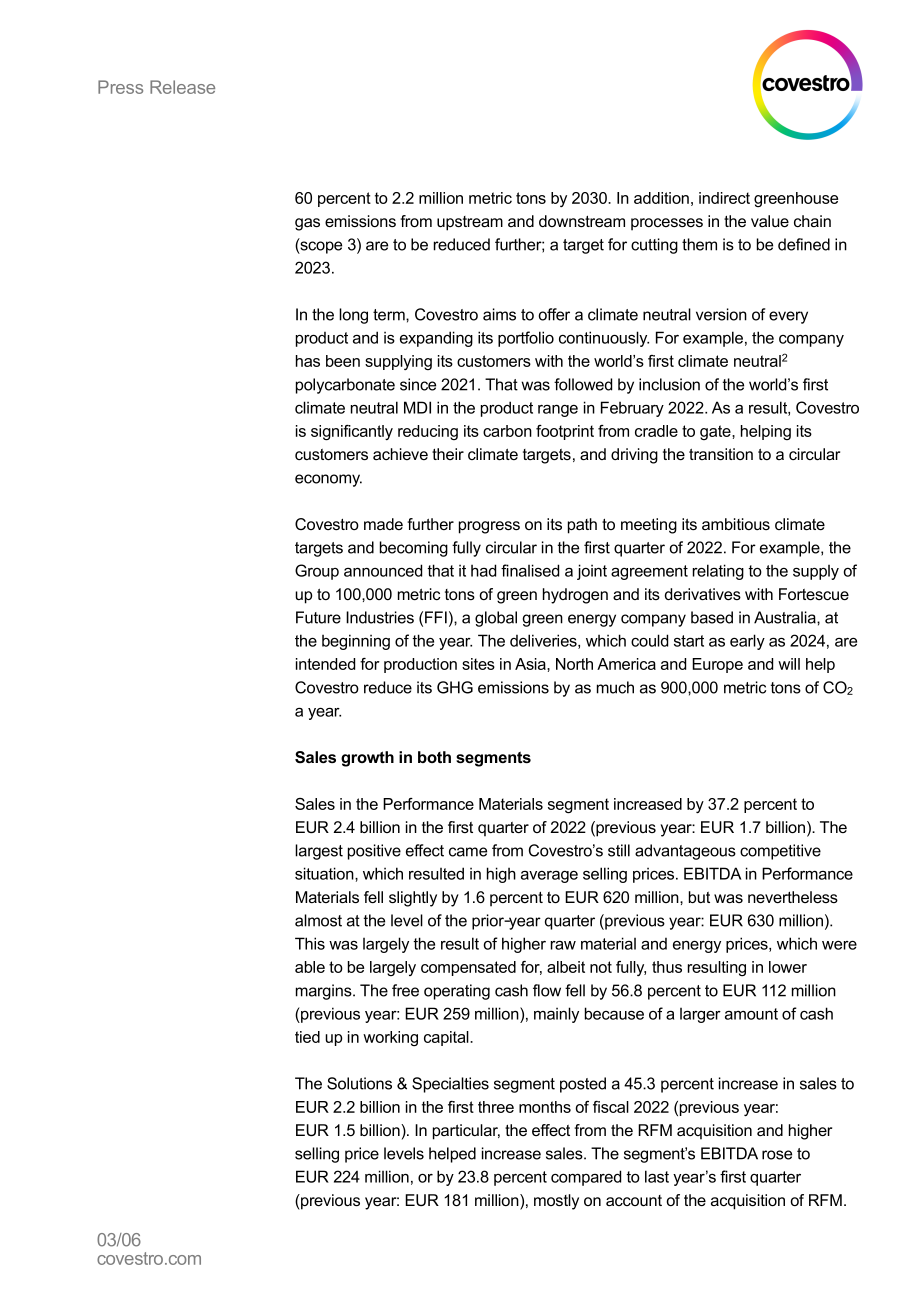  I want to click on came, so click(468, 852).
